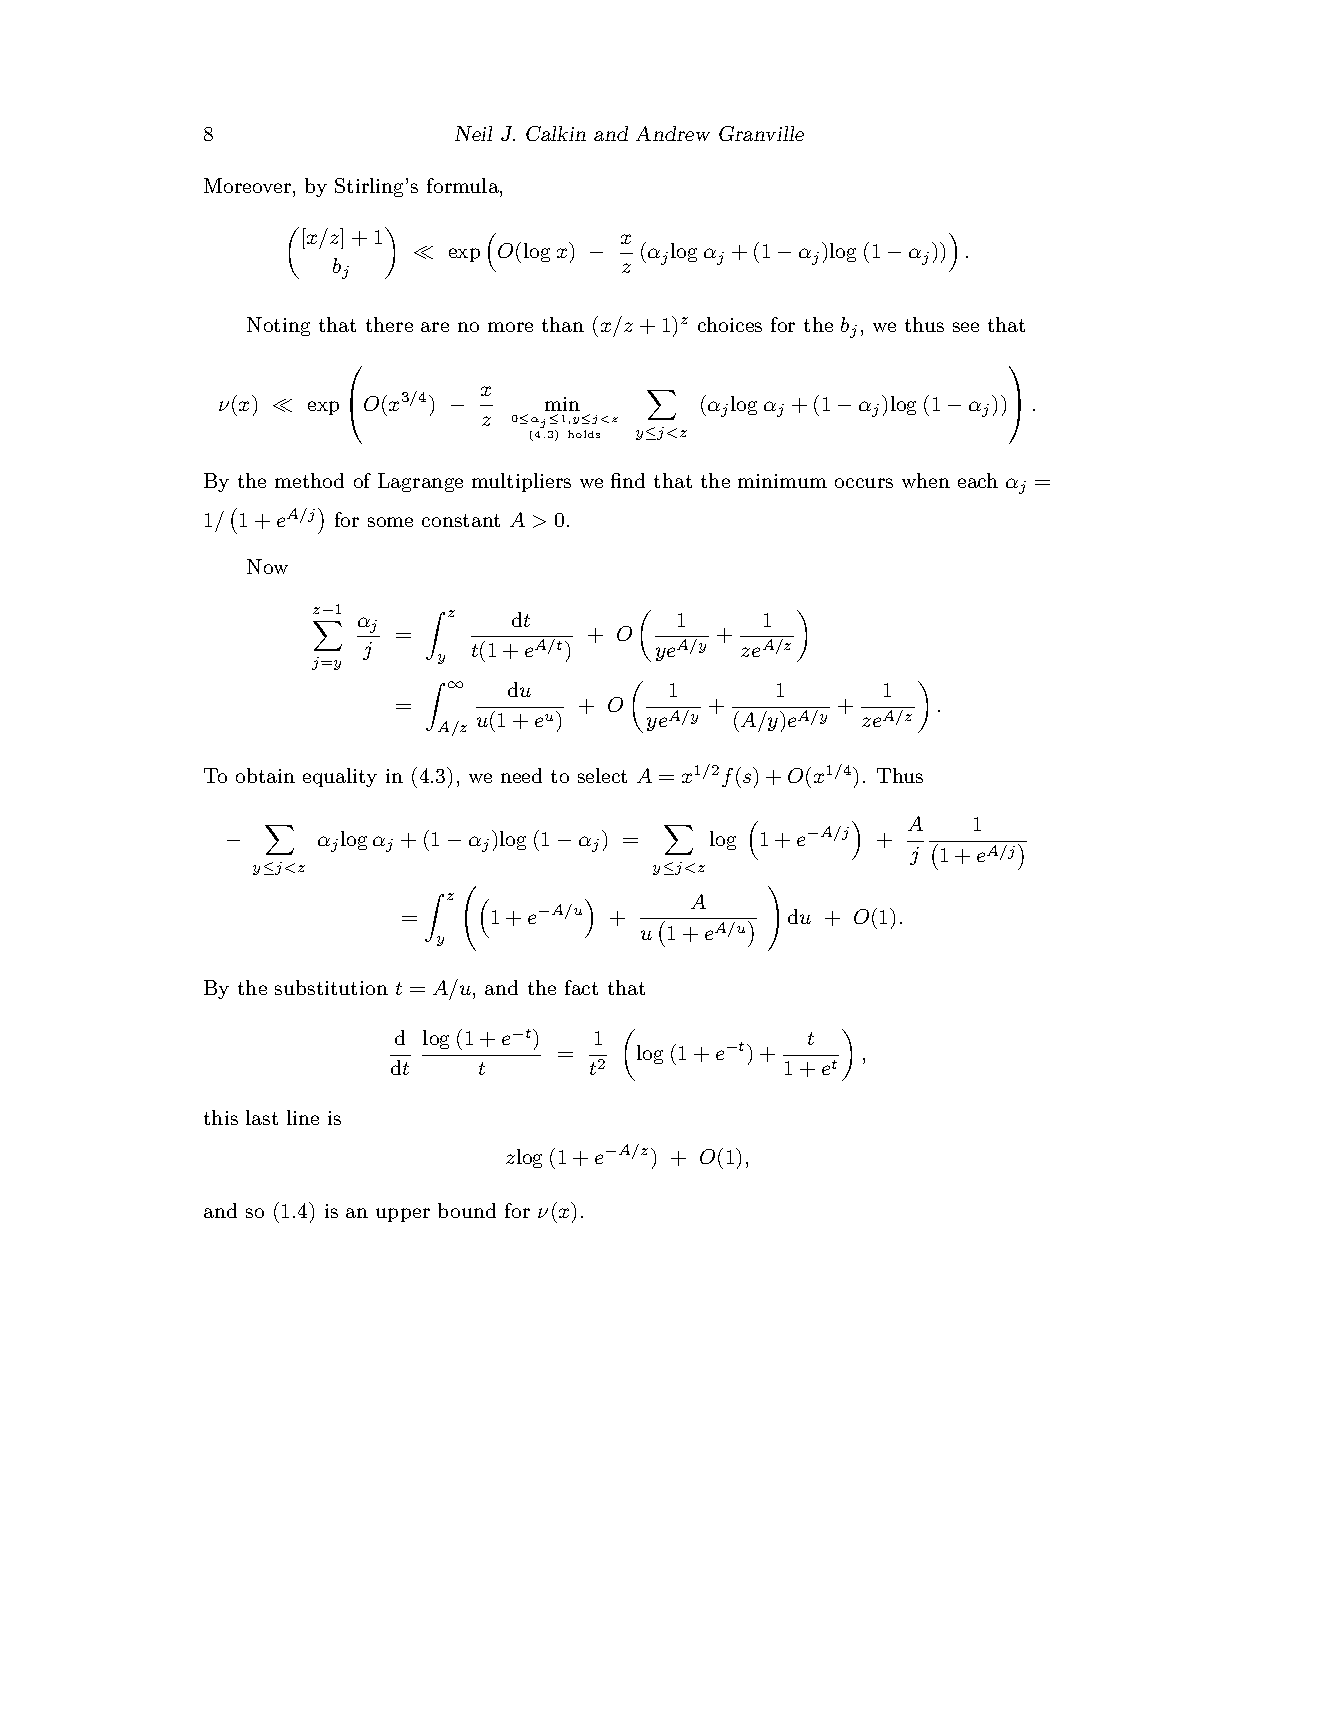 This screenshot has height=1722, width=1331. I want to click on Granville, so click(761, 133).
